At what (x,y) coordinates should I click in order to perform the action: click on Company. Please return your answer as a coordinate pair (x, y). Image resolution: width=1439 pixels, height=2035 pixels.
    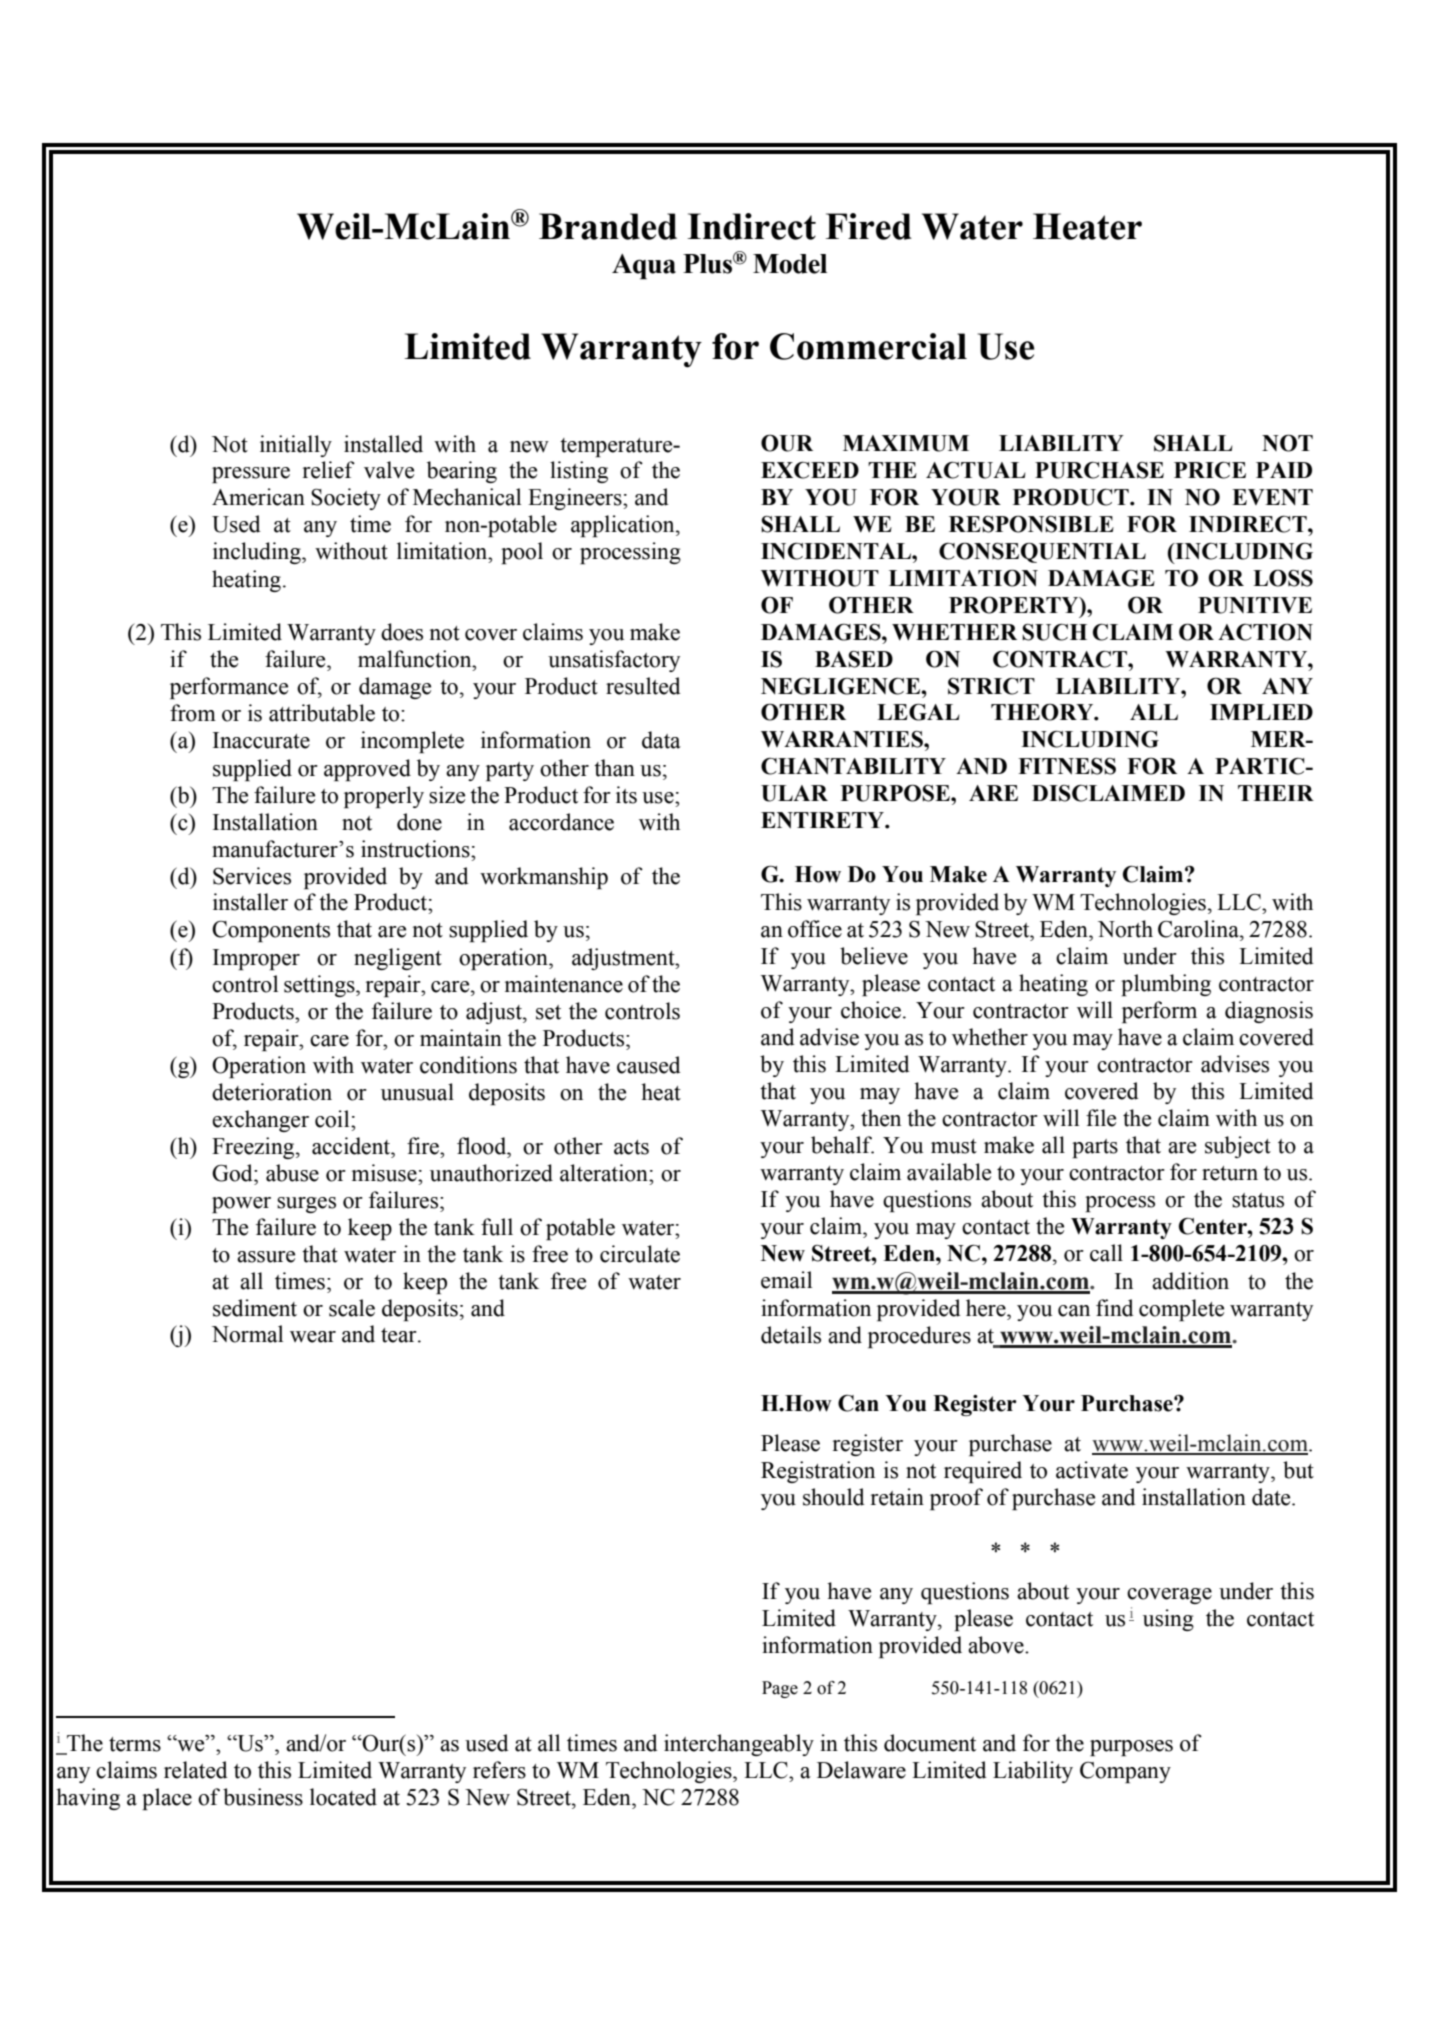
    Looking at the image, I should click on (1125, 1772).
